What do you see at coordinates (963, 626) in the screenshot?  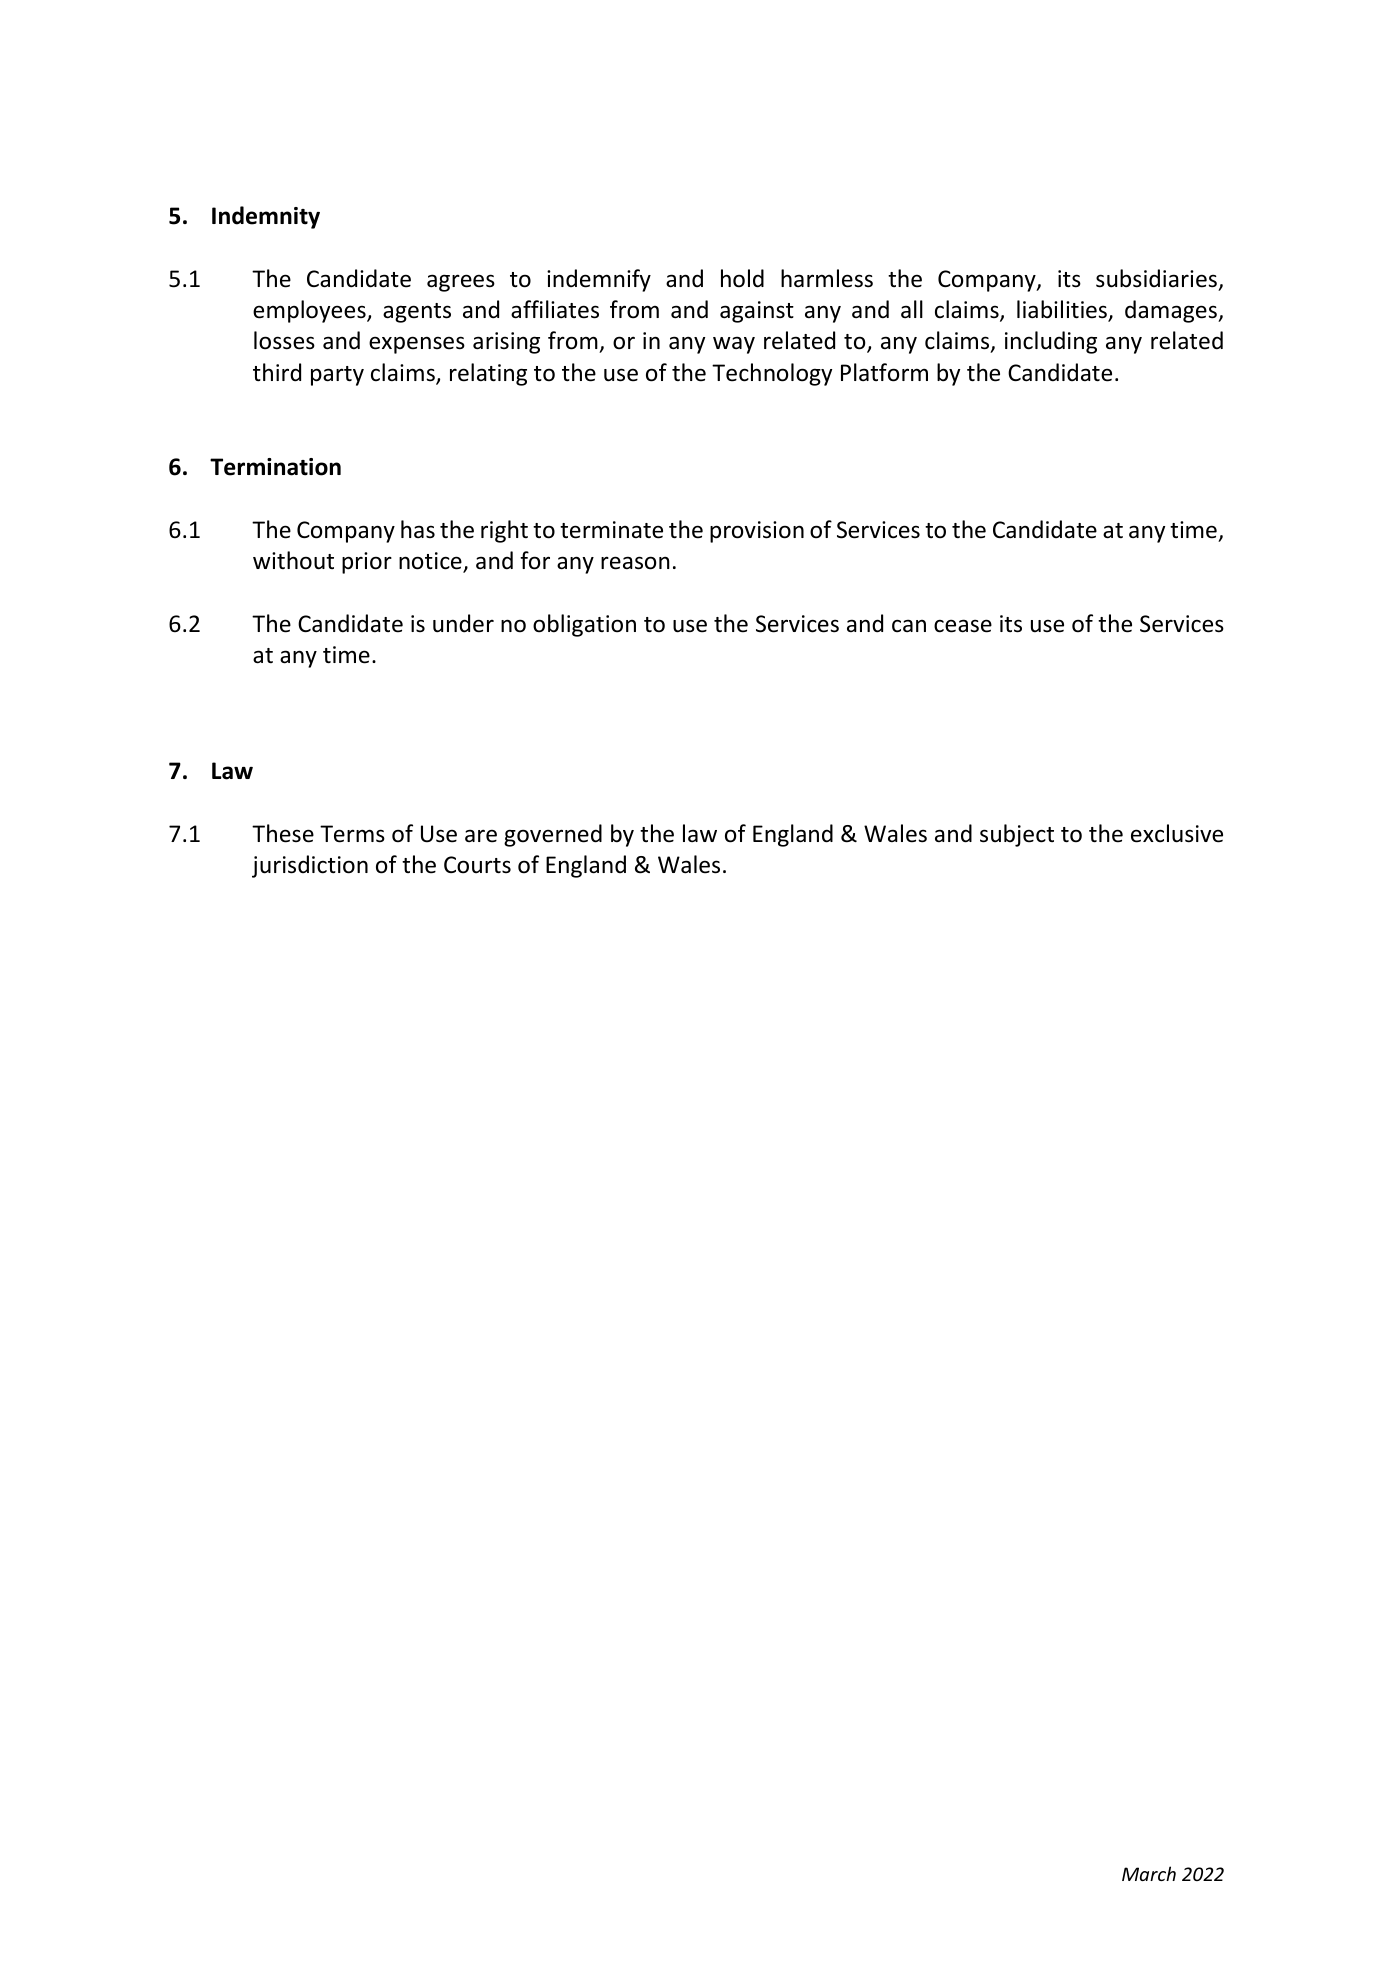 I see `cease` at bounding box center [963, 626].
